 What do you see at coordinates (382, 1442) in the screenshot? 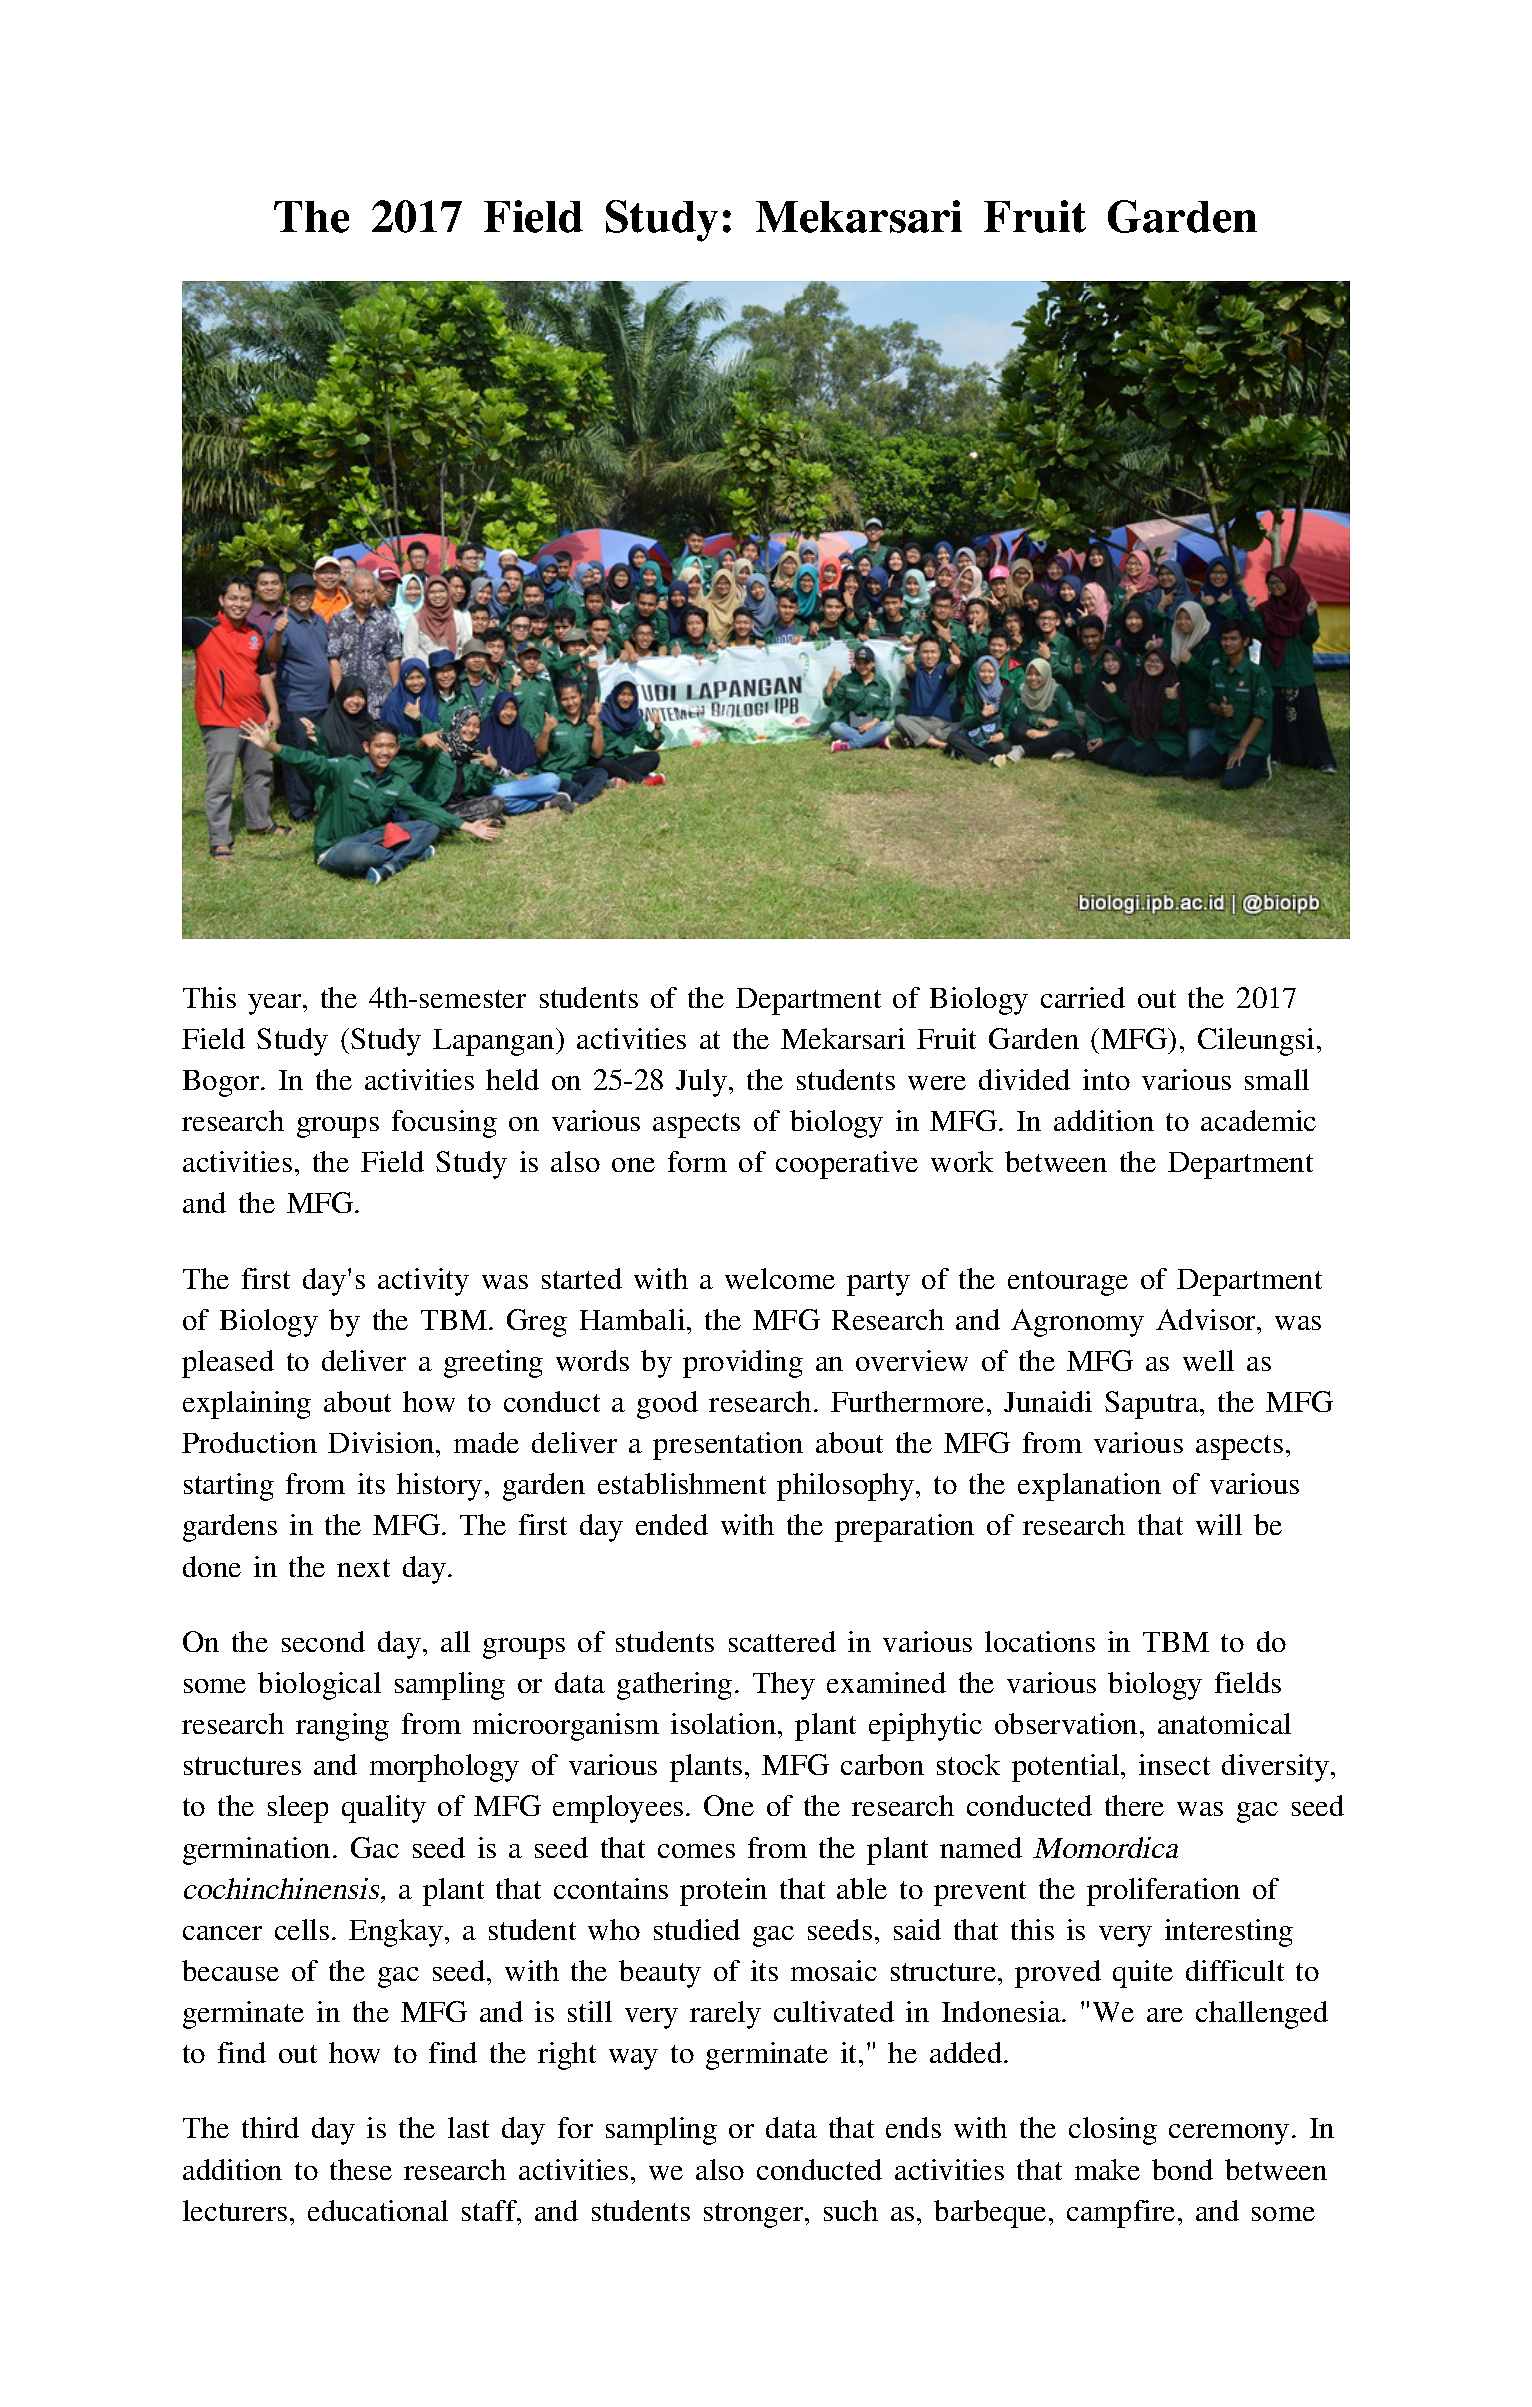
I see `Division` at bounding box center [382, 1442].
